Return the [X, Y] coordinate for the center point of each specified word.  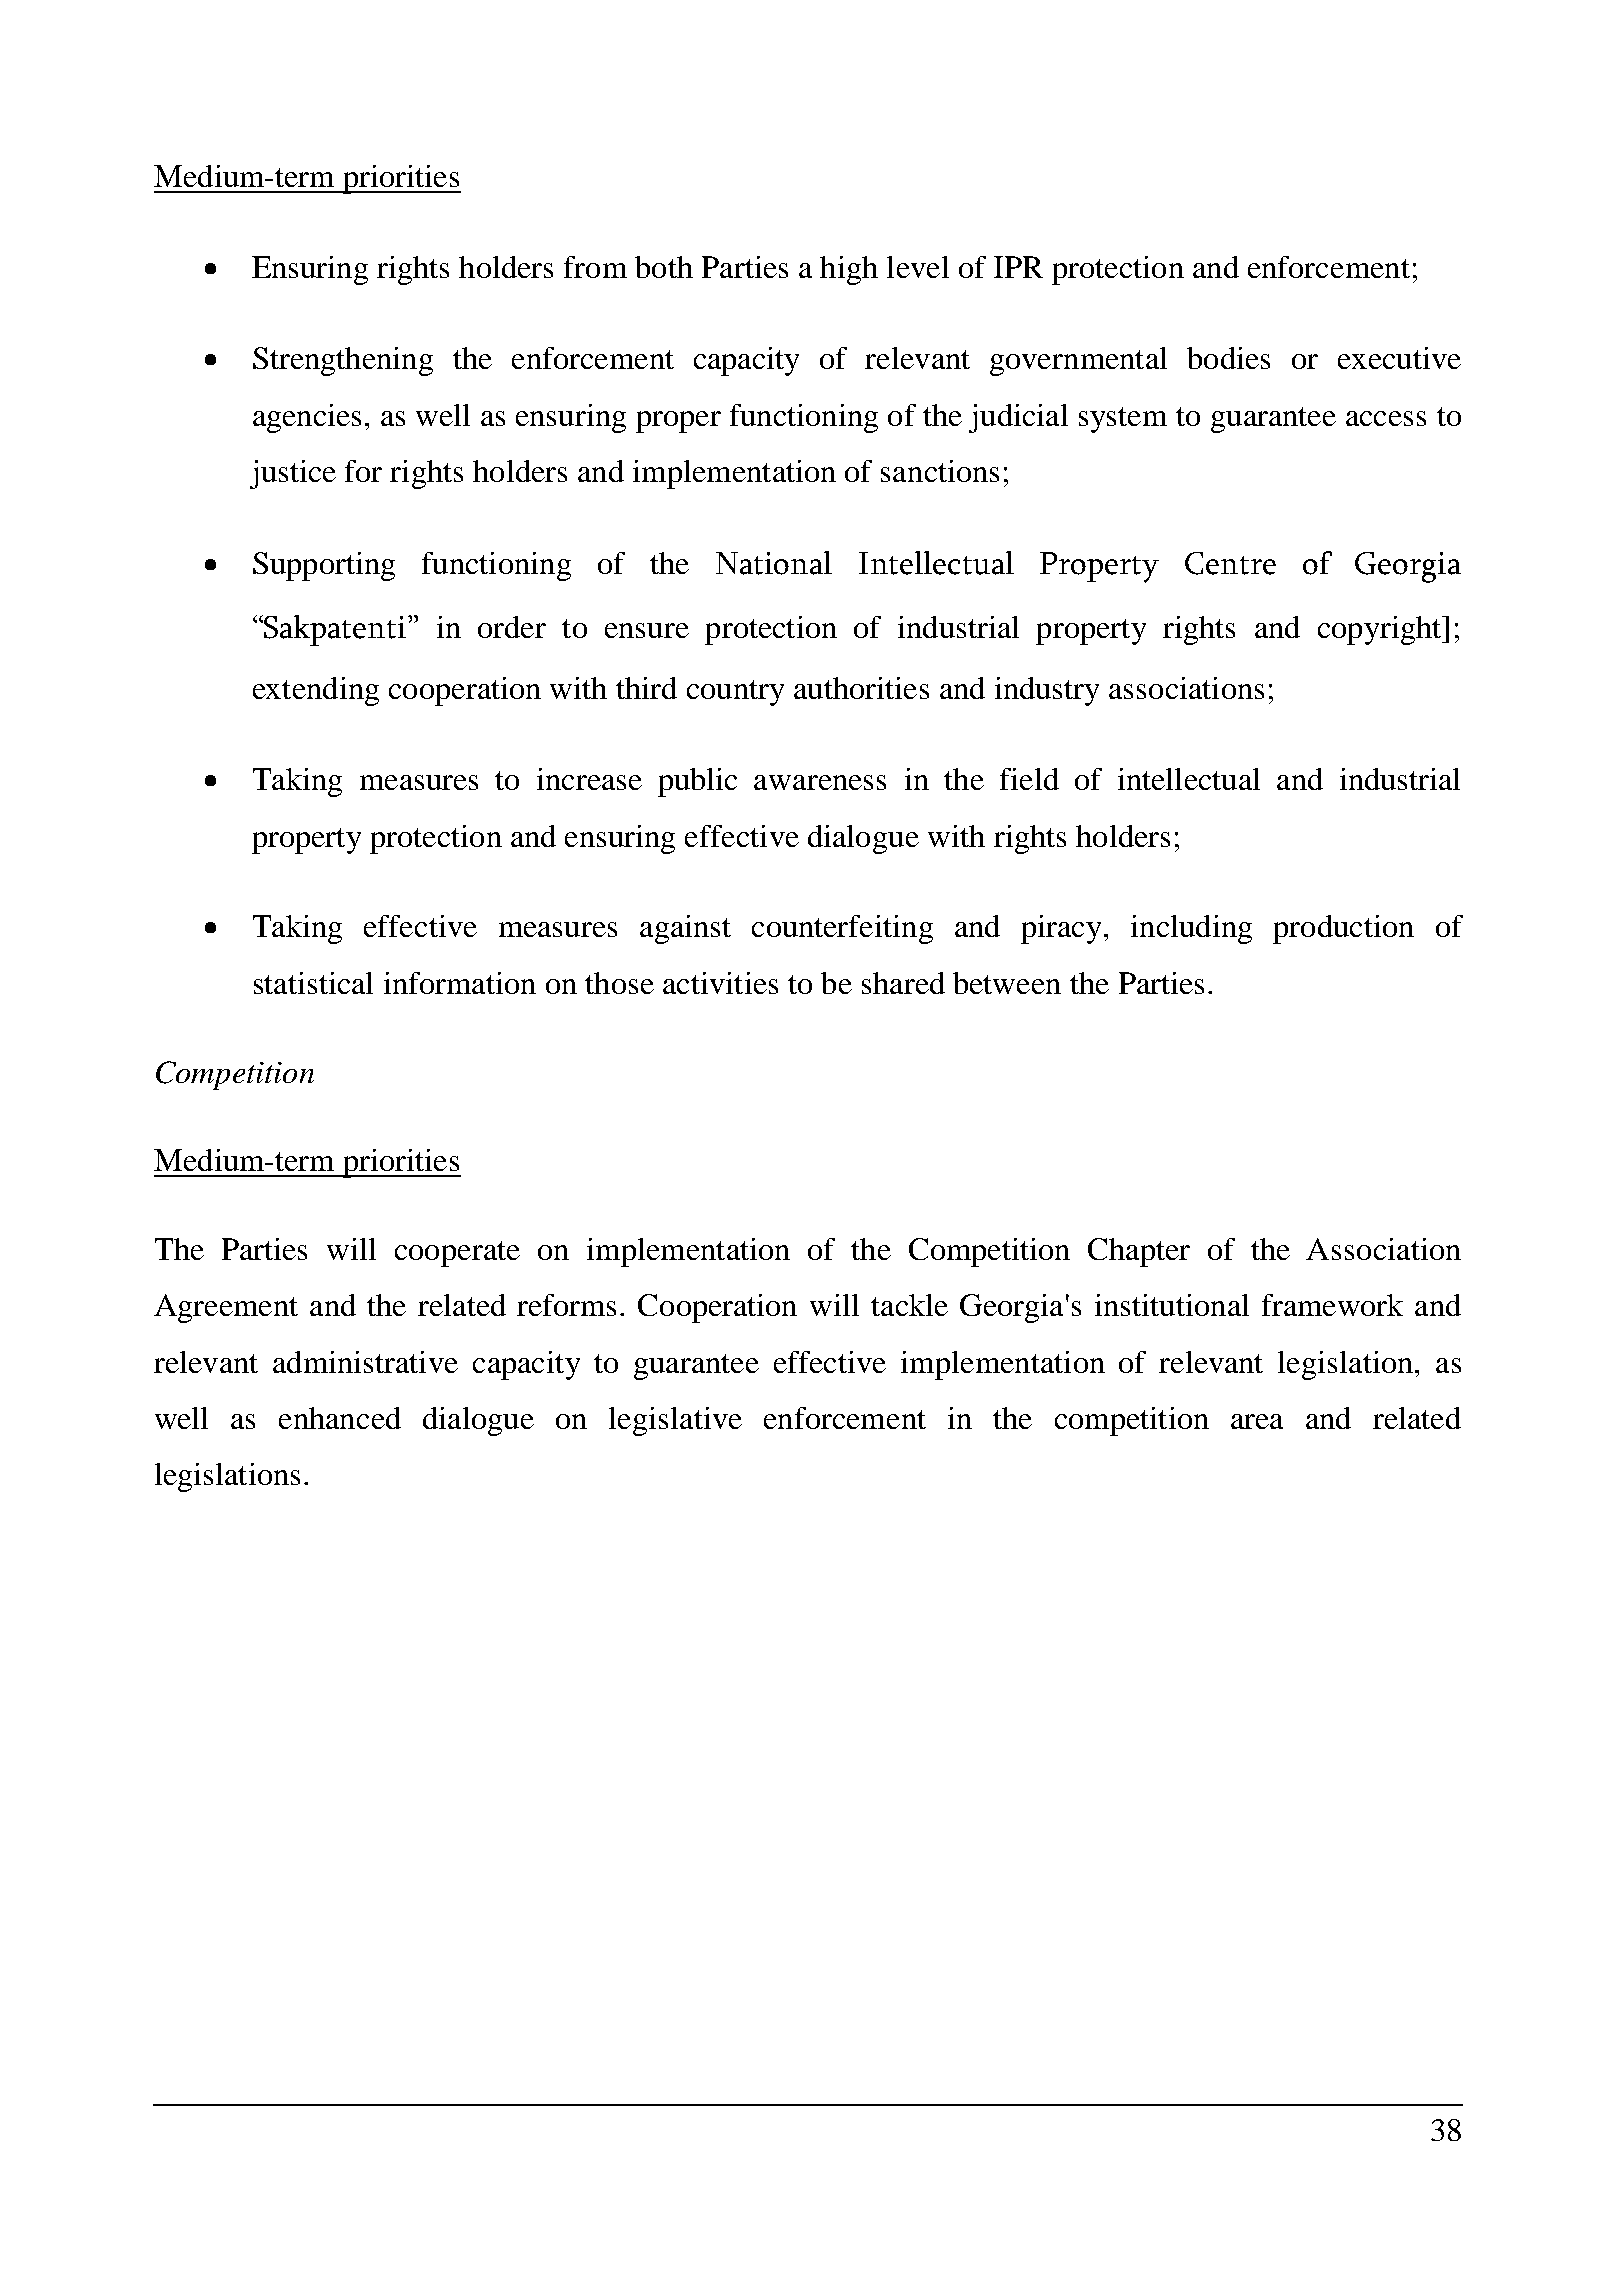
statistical [313, 983]
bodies [1228, 358]
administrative [365, 1362]
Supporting [324, 566]
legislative [675, 1421]
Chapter [1139, 1252]
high [849, 270]
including [1191, 929]
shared [903, 983]
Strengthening [343, 361]
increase [589, 779]
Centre [1230, 563]
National [774, 563]
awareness [820, 782]
